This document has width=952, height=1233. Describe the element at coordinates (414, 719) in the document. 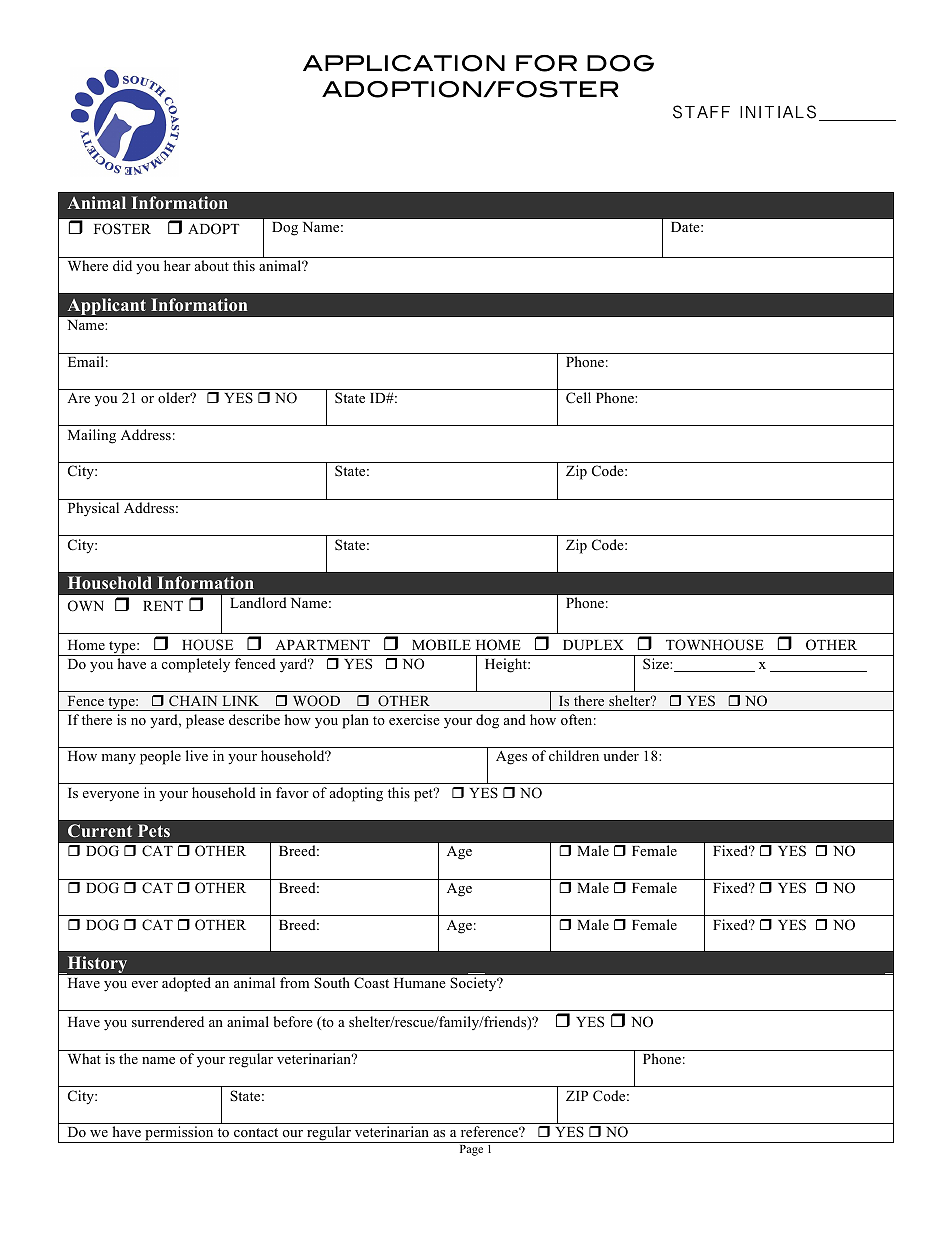

I see `exercise` at that location.
